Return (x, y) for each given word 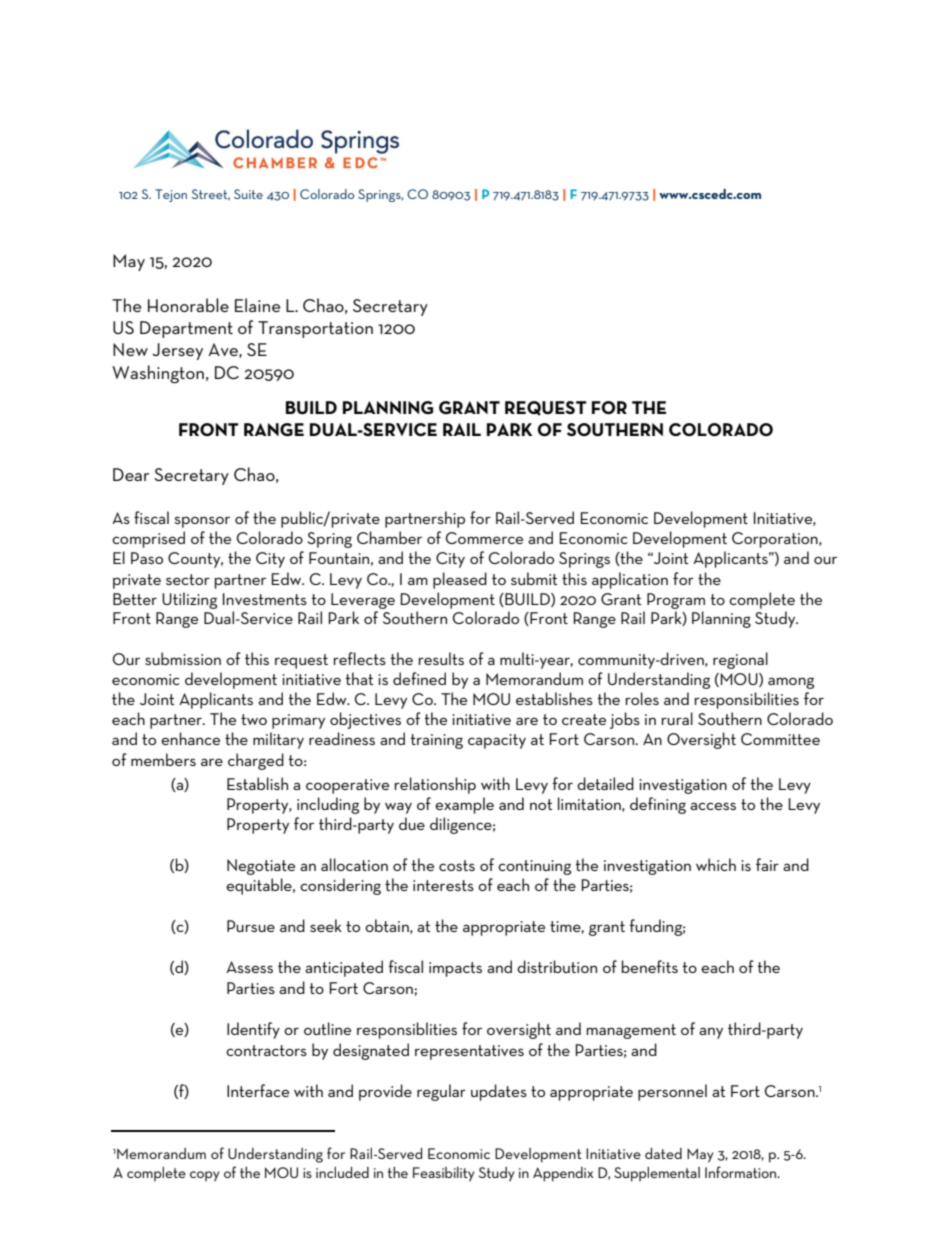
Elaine (257, 305)
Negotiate (261, 867)
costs (457, 865)
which (716, 864)
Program (676, 601)
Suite (248, 194)
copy (204, 1176)
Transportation (315, 329)
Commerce (484, 538)
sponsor (202, 522)
